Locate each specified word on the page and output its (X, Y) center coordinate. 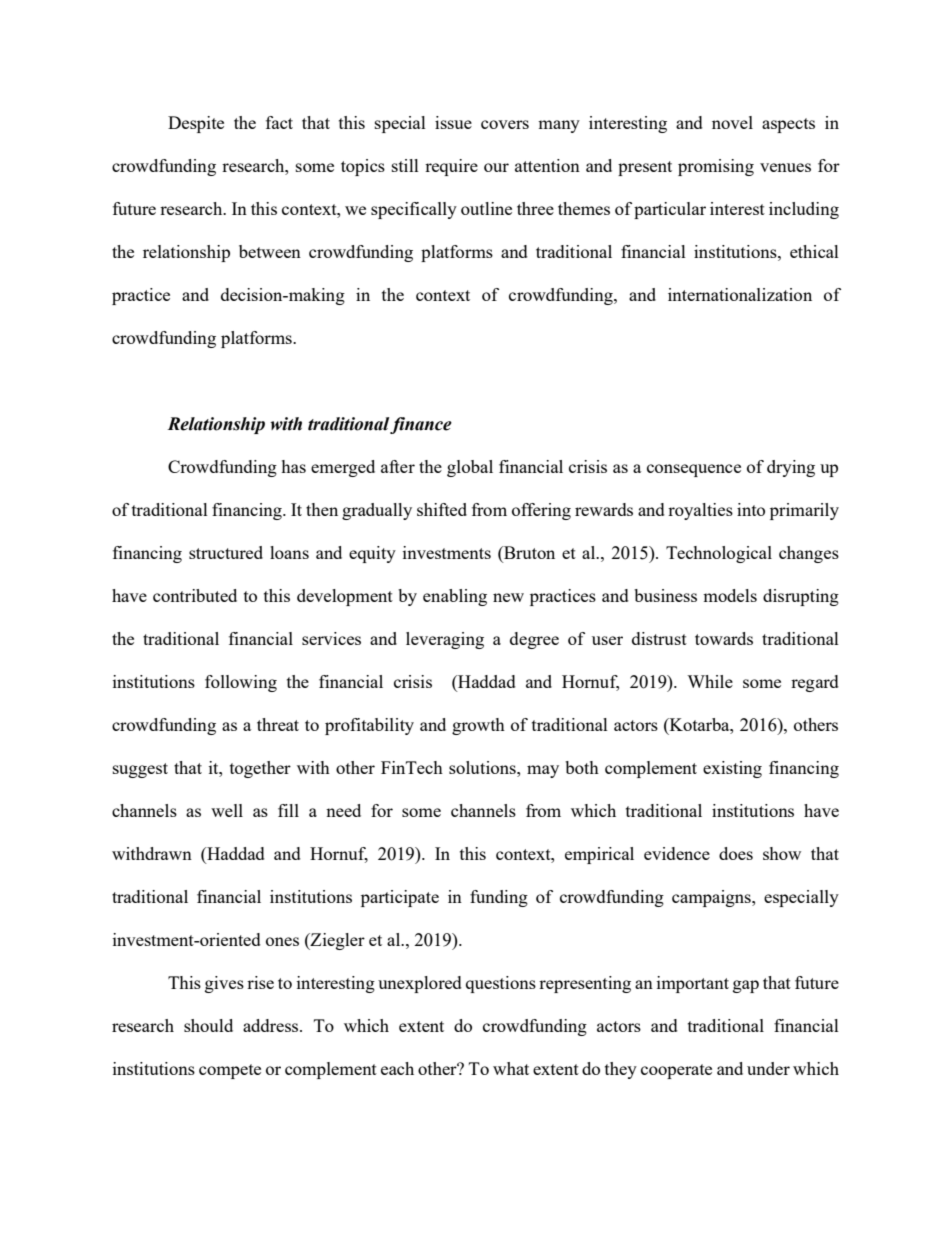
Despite (196, 124)
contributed (195, 595)
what (511, 1068)
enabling (455, 597)
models (730, 595)
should (208, 1025)
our (496, 167)
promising (716, 167)
